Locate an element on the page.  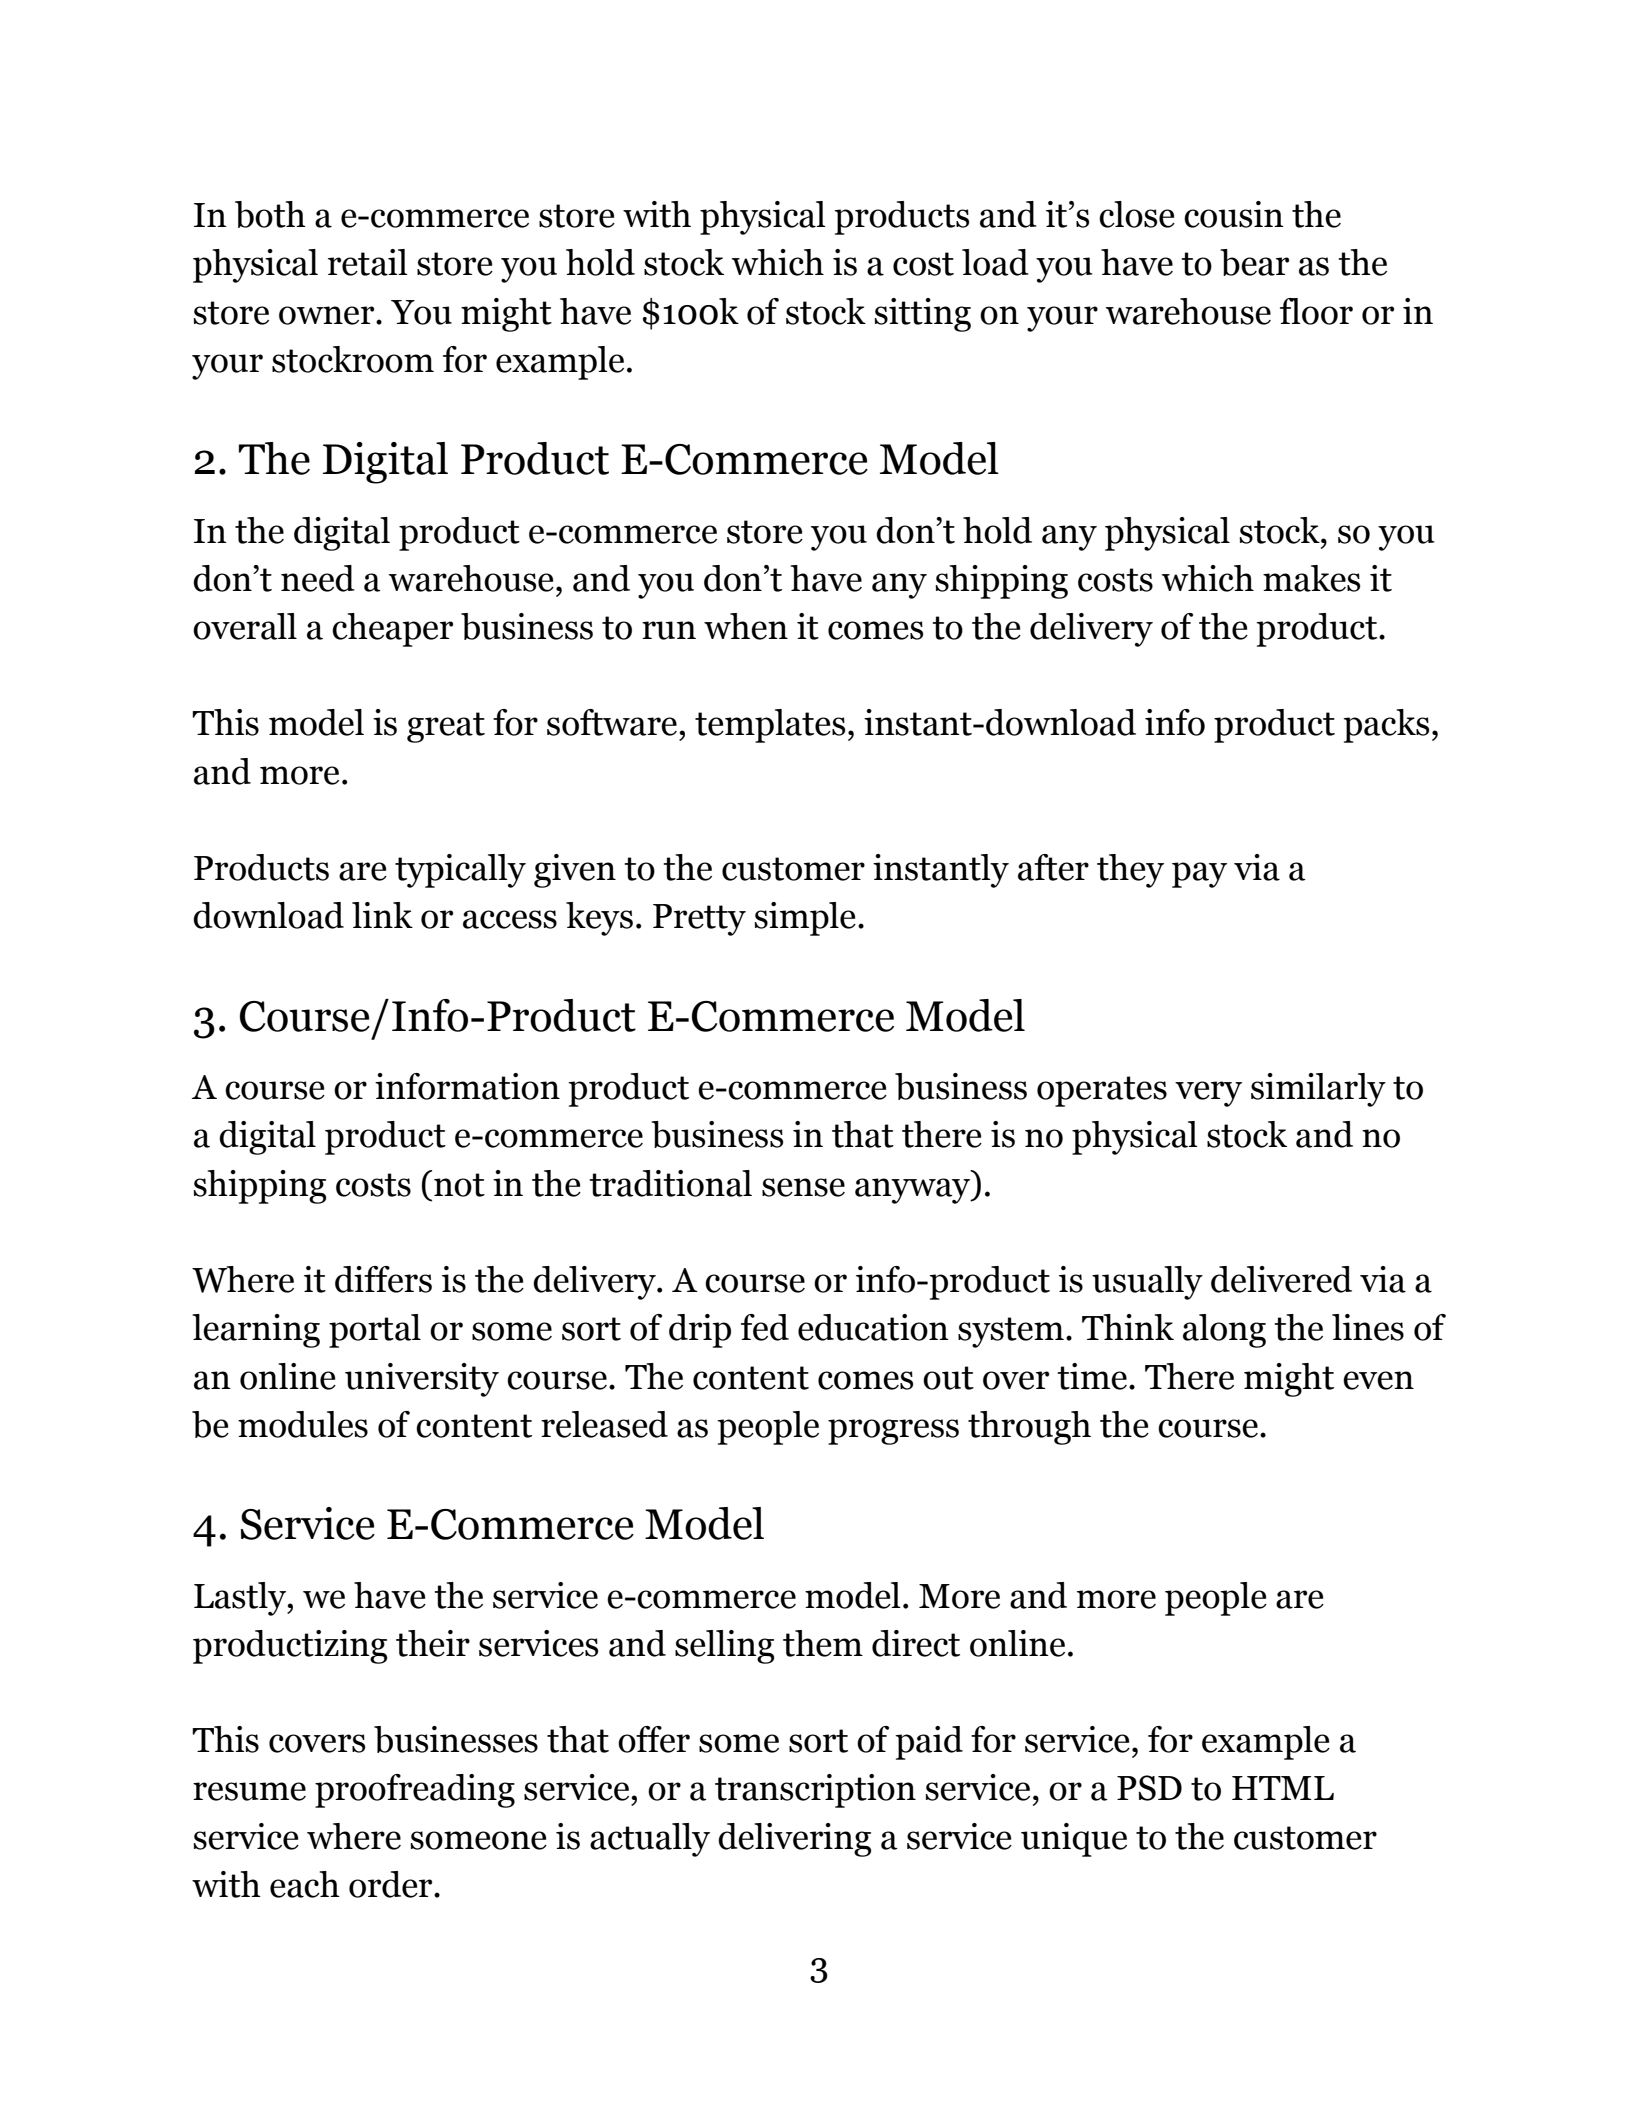
when is located at coordinates (746, 626).
